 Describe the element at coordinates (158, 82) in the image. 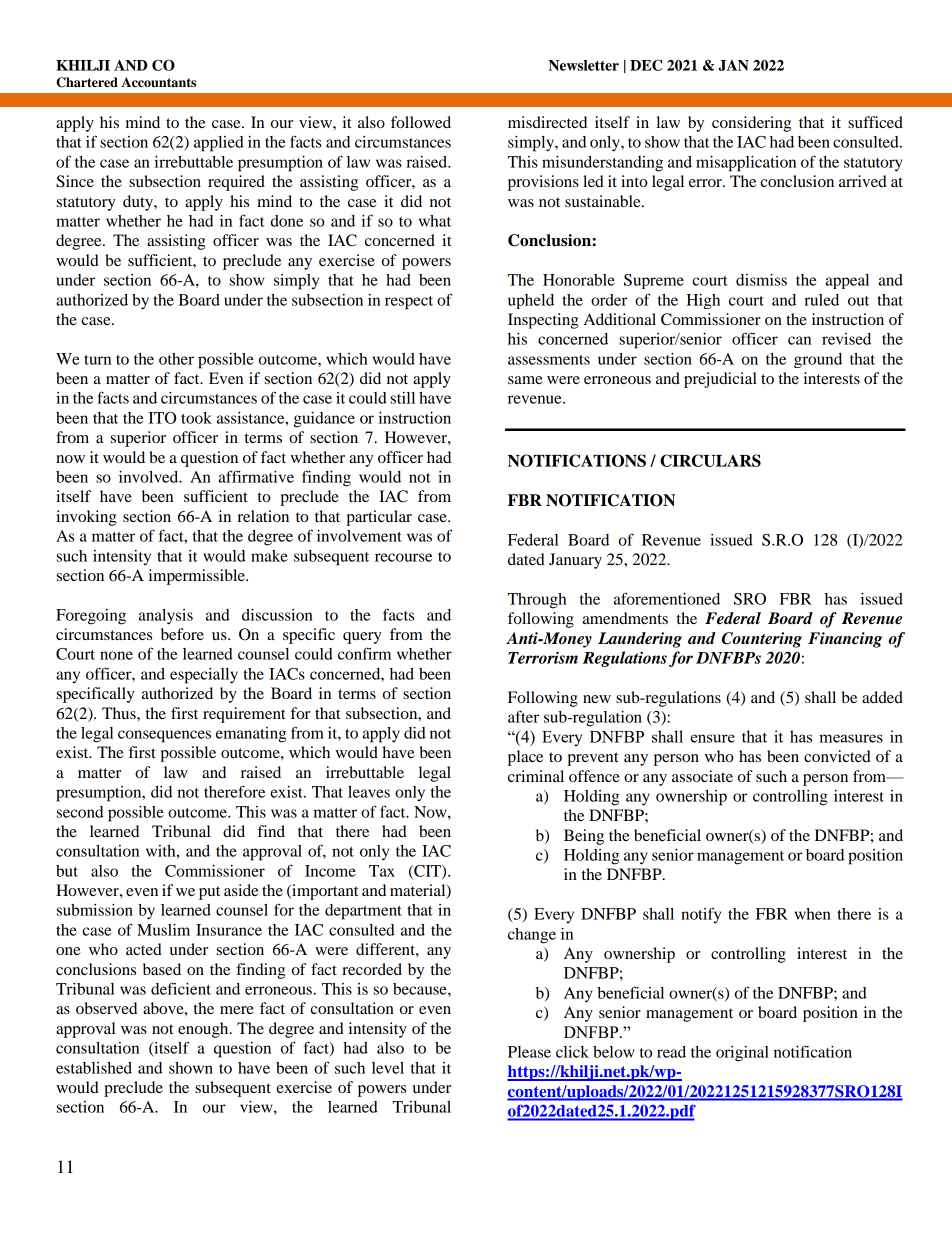

I see `Accountants` at that location.
